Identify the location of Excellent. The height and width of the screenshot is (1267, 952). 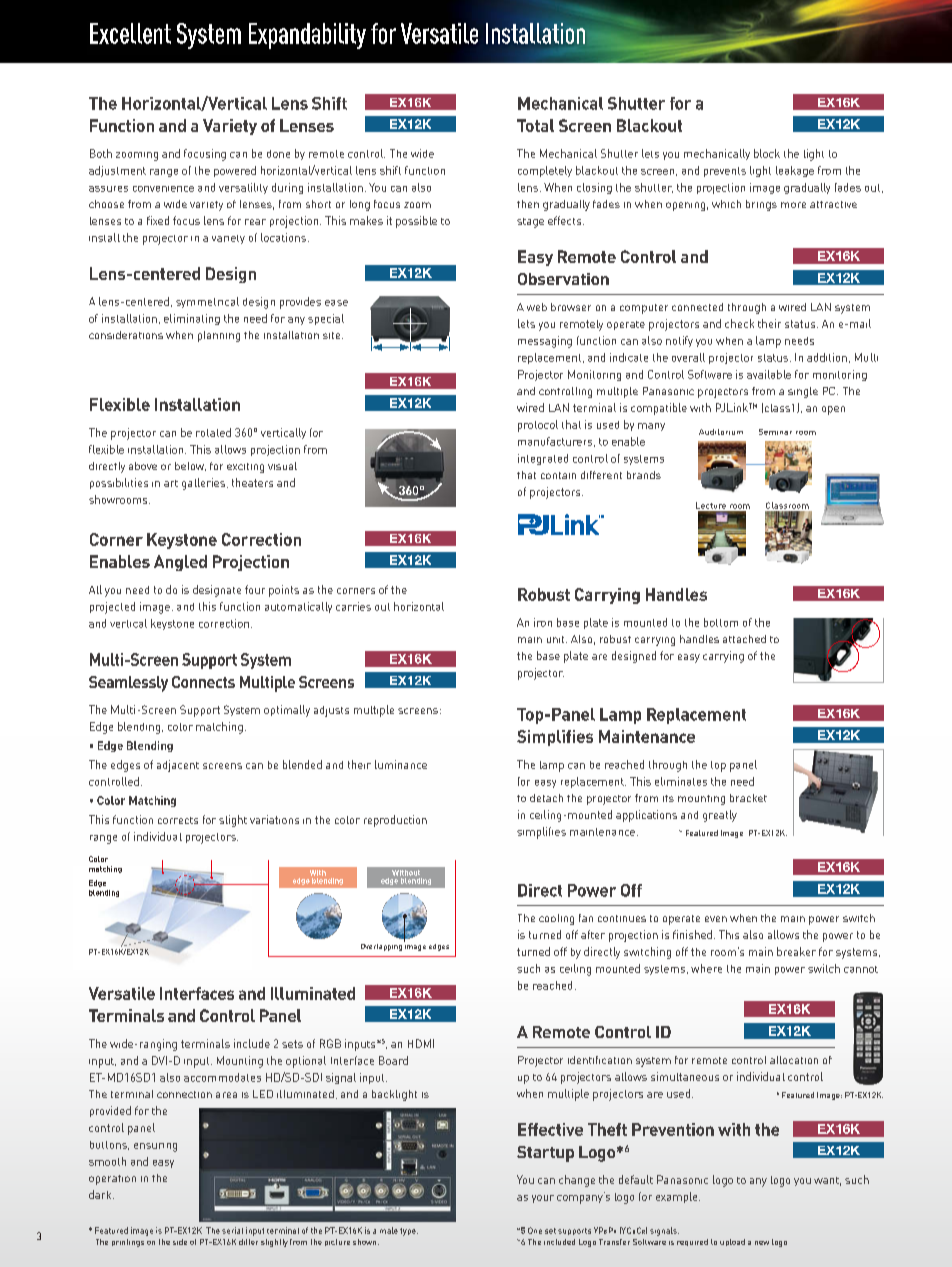
(130, 33).
